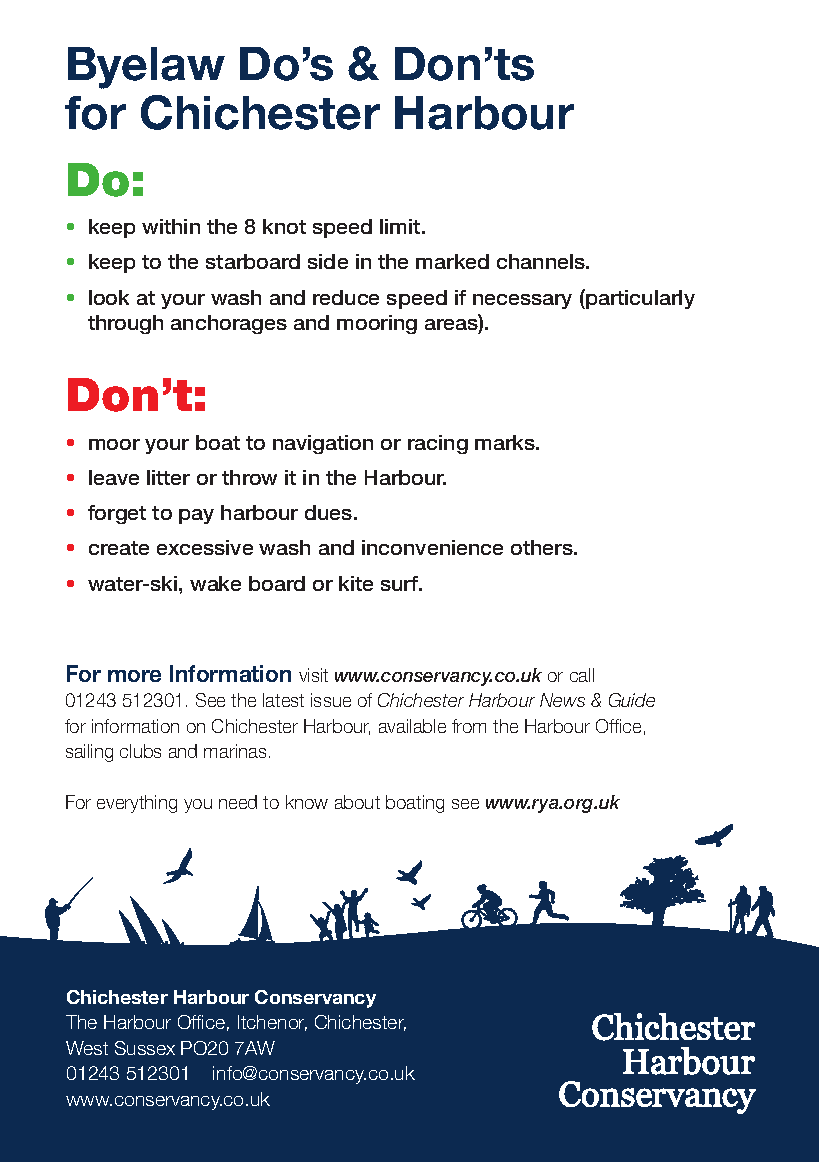  What do you see at coordinates (145, 1048) in the document?
I see `Sussex` at bounding box center [145, 1048].
